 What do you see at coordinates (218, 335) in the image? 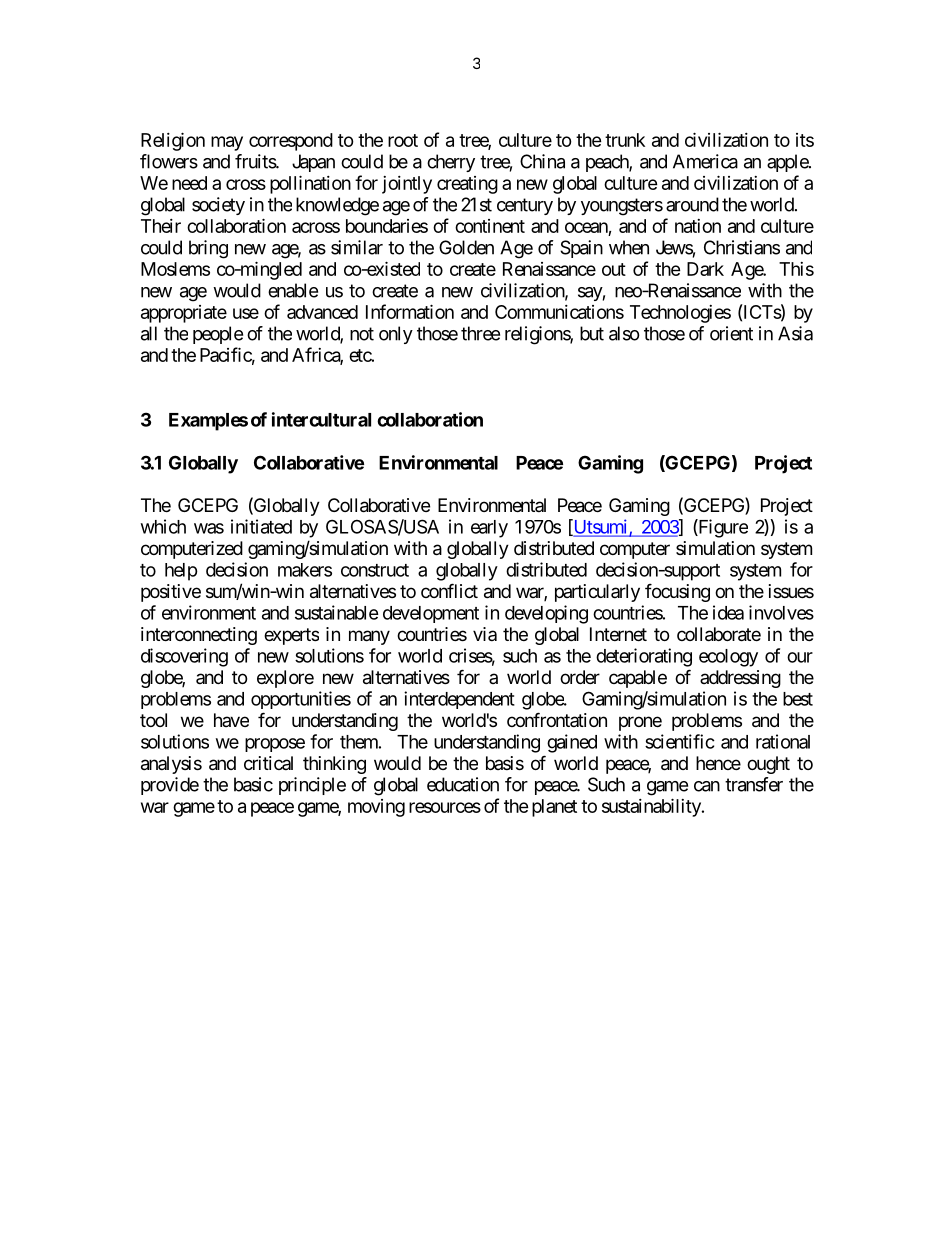
I see `people` at bounding box center [218, 335].
